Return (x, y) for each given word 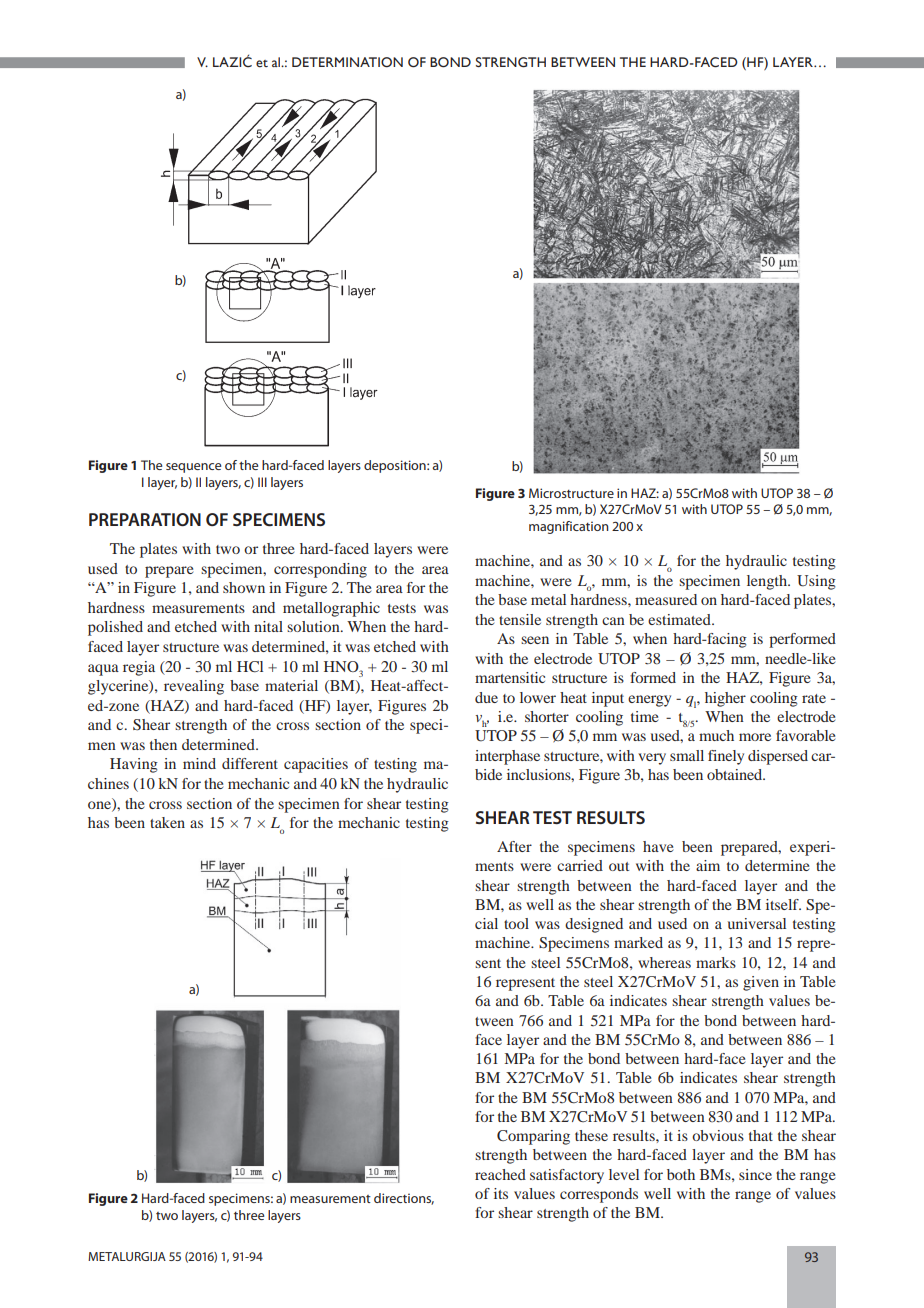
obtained (736, 774)
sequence (193, 468)
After (514, 846)
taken (167, 822)
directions (404, 1199)
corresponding (320, 570)
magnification (569, 527)
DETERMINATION (347, 62)
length (768, 582)
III (262, 482)
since (755, 1174)
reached (500, 1174)
